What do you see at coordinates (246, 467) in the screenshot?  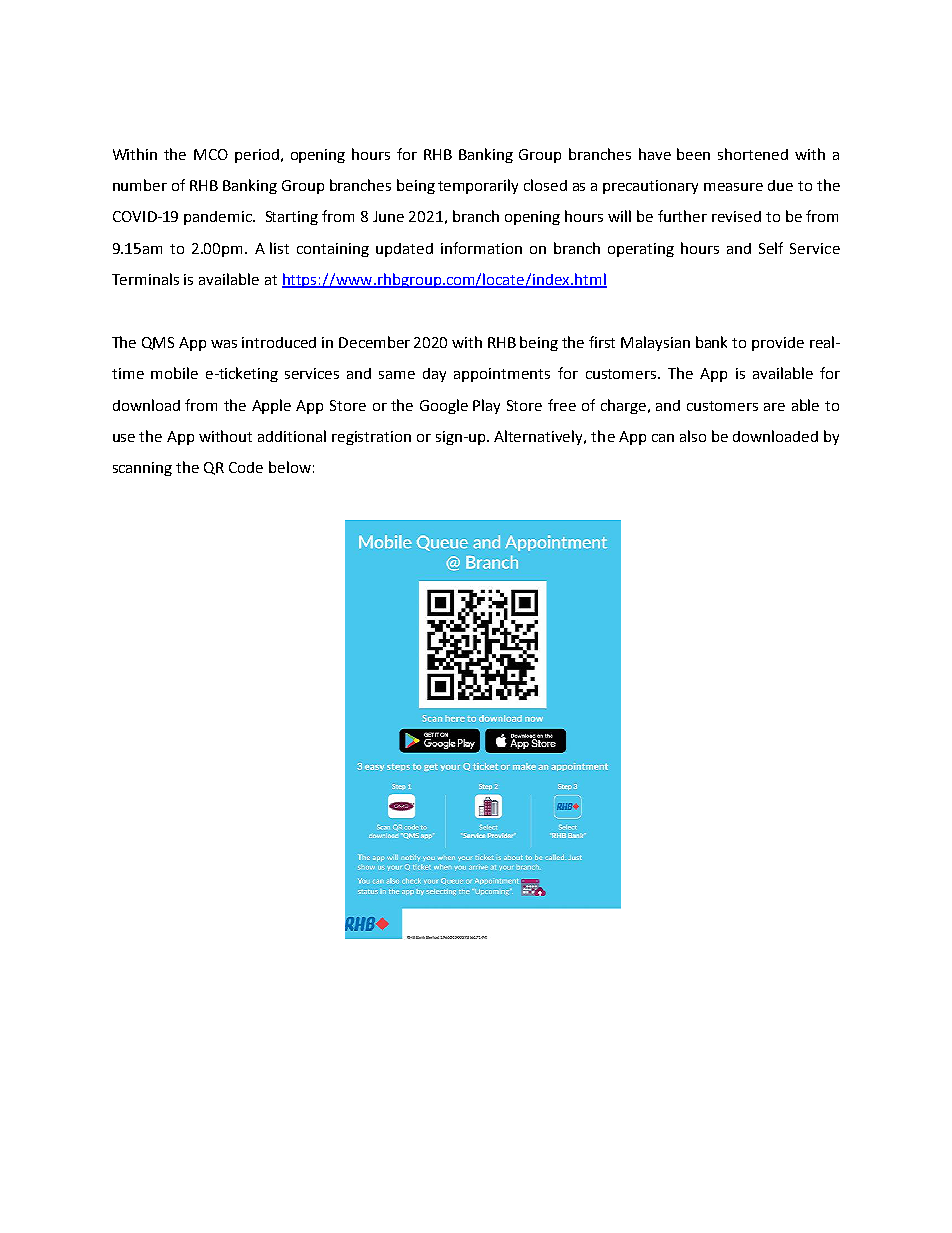 I see `Code` at bounding box center [246, 467].
